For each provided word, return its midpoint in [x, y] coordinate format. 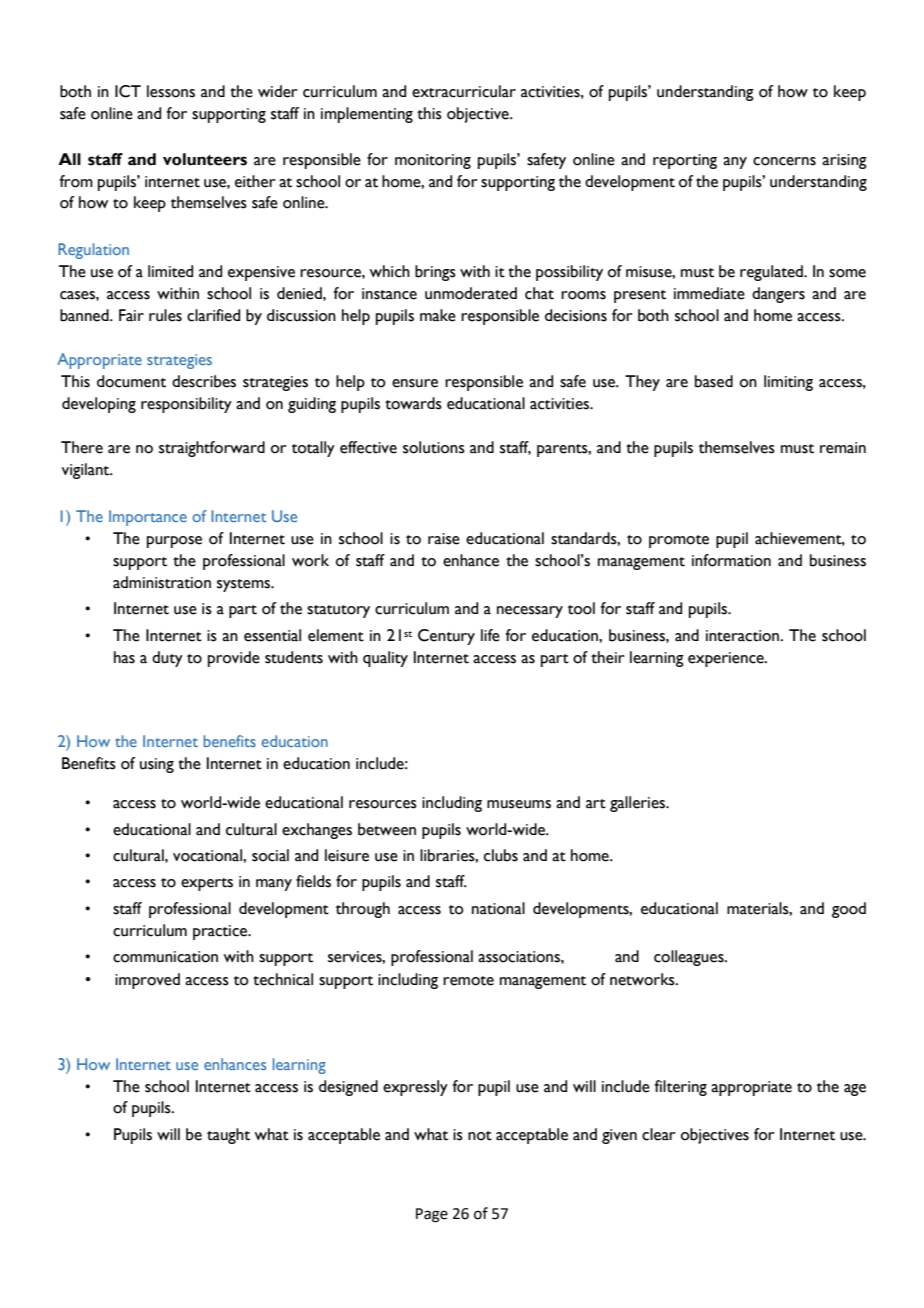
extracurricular [464, 91]
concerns [784, 161]
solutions [434, 447]
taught [228, 1136]
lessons [171, 91]
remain [843, 448]
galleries [639, 804]
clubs [501, 855]
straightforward [212, 449]
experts [207, 884]
